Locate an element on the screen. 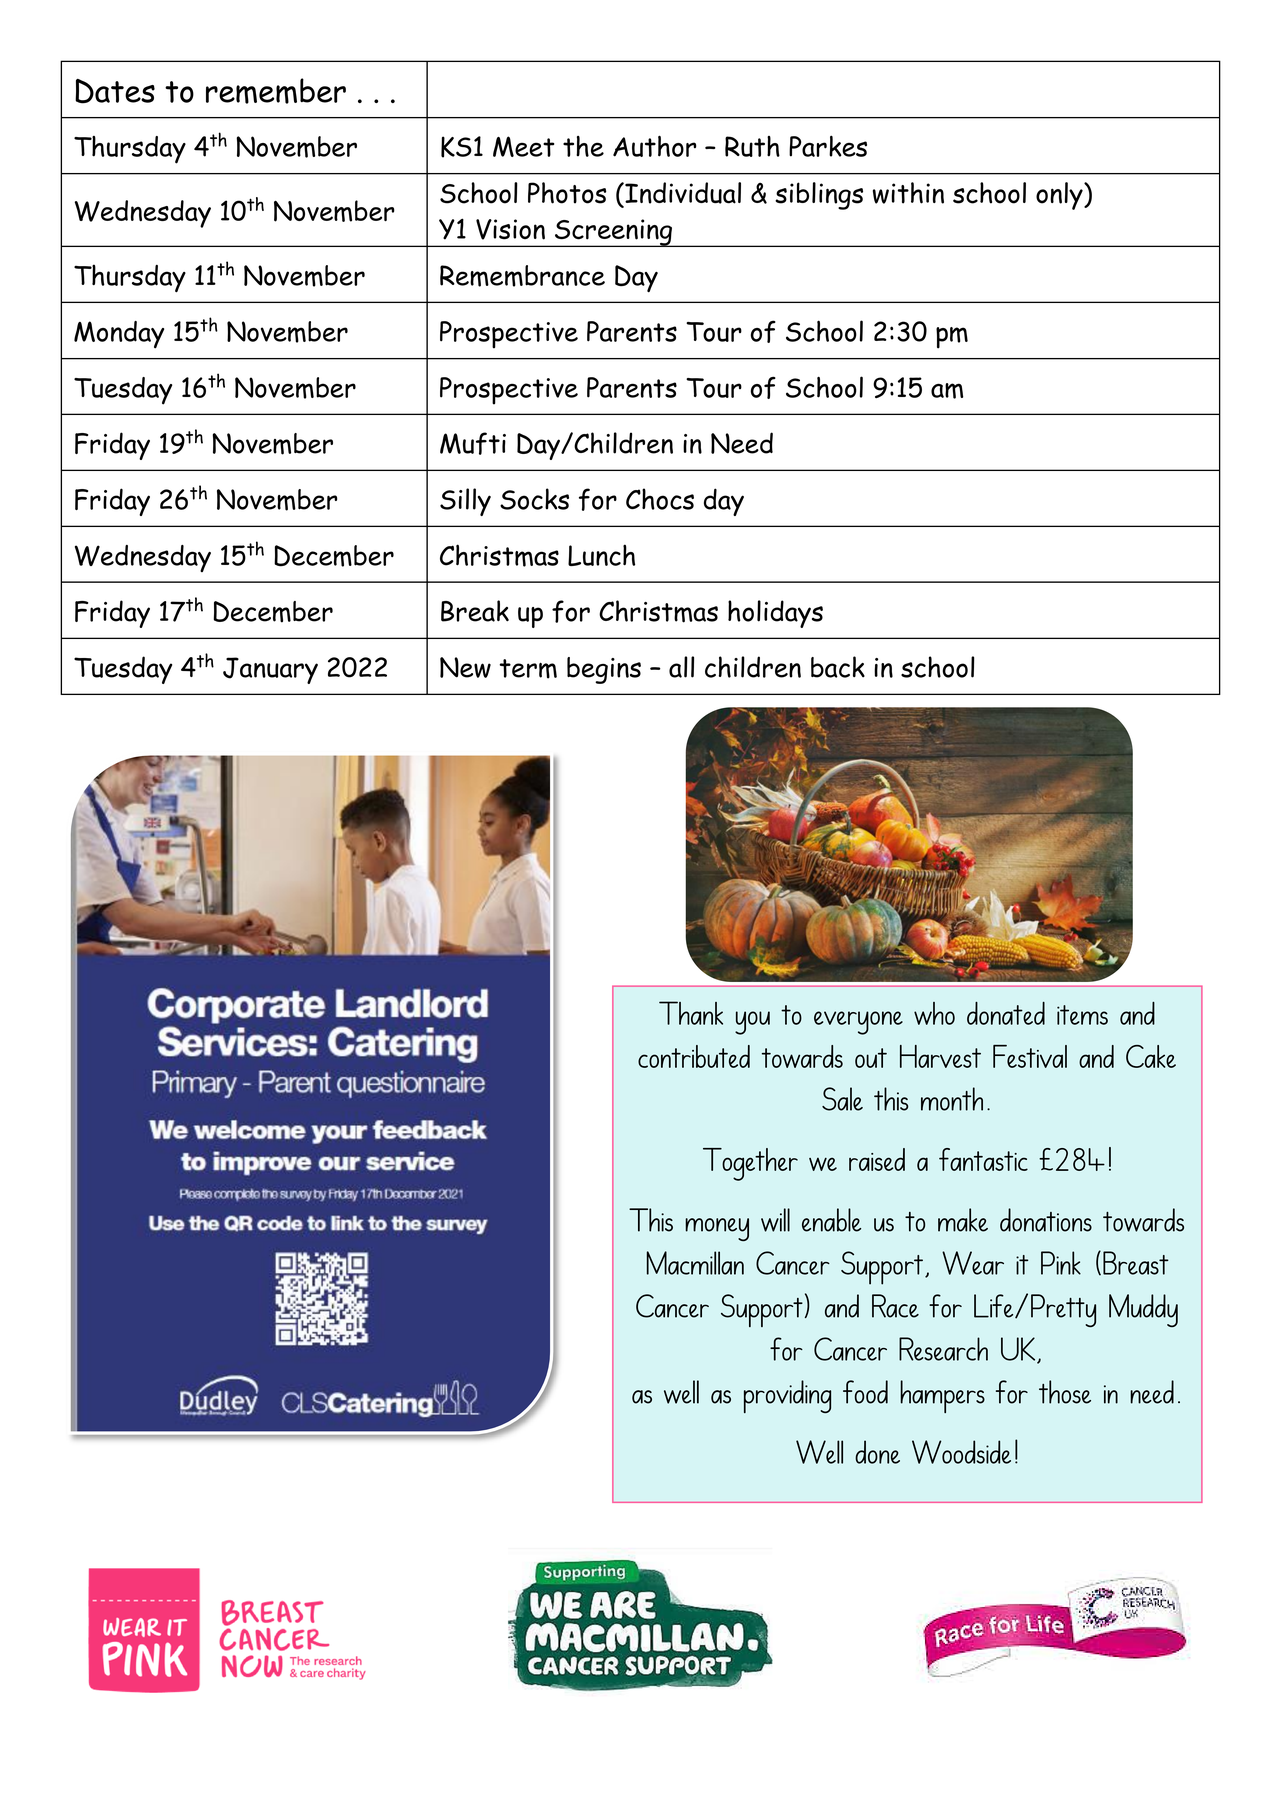 This screenshot has width=1281, height=1812. remember is located at coordinates (276, 91).
